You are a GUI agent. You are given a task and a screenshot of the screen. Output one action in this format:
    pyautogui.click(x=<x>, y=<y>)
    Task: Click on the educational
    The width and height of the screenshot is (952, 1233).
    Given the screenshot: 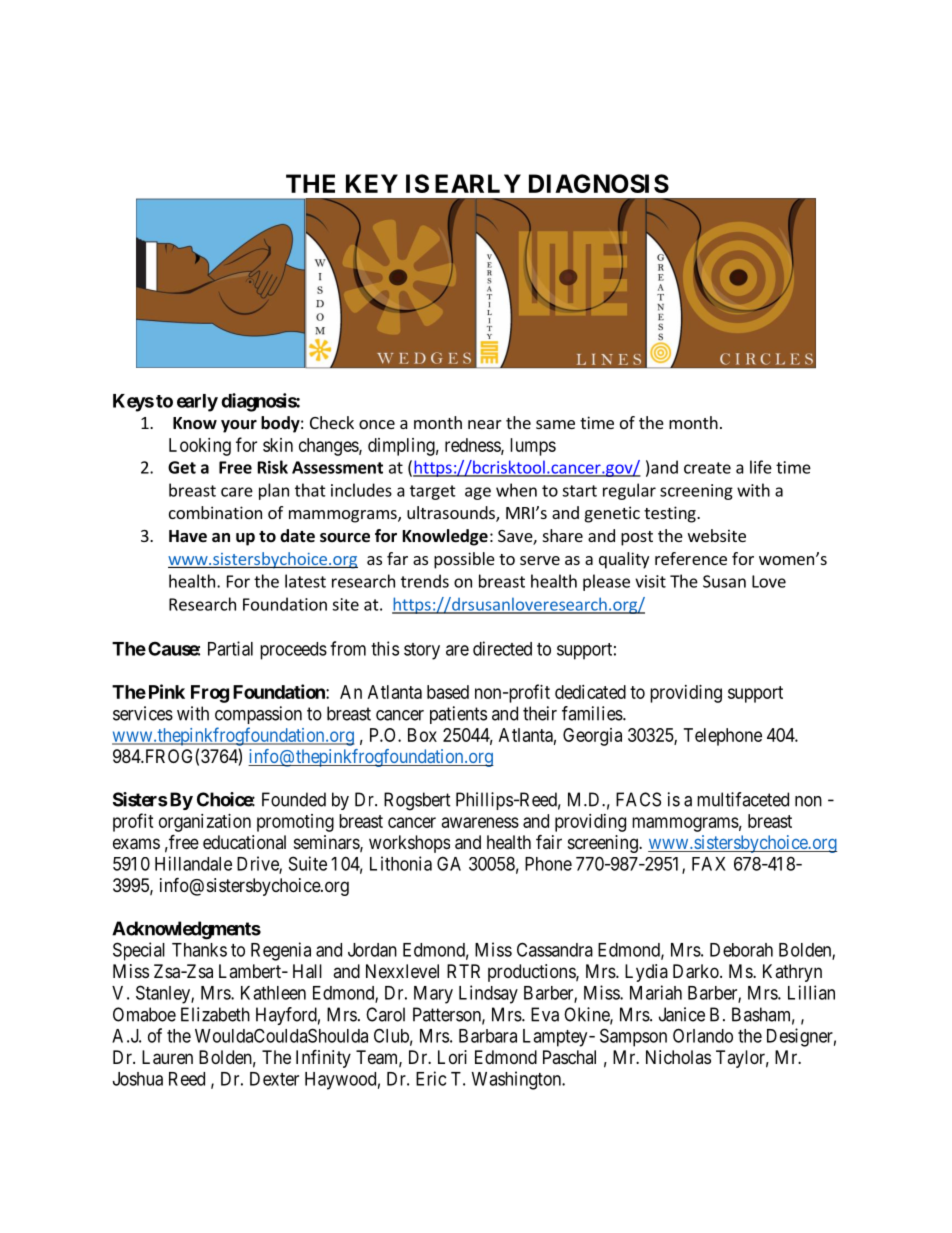 What is the action you would take?
    pyautogui.click(x=244, y=842)
